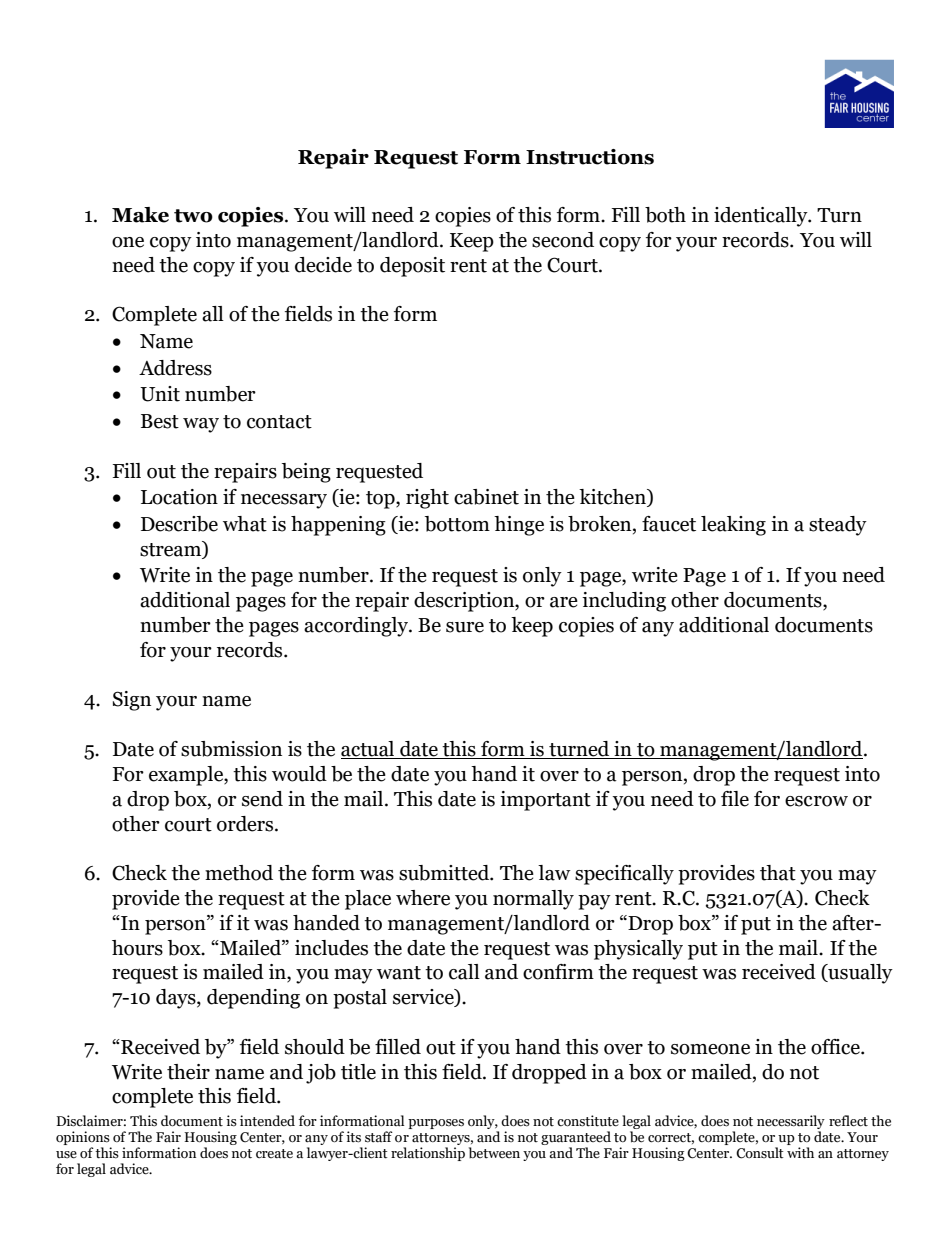 This page has height=1233, width=952. I want to click on orders, so click(246, 824).
